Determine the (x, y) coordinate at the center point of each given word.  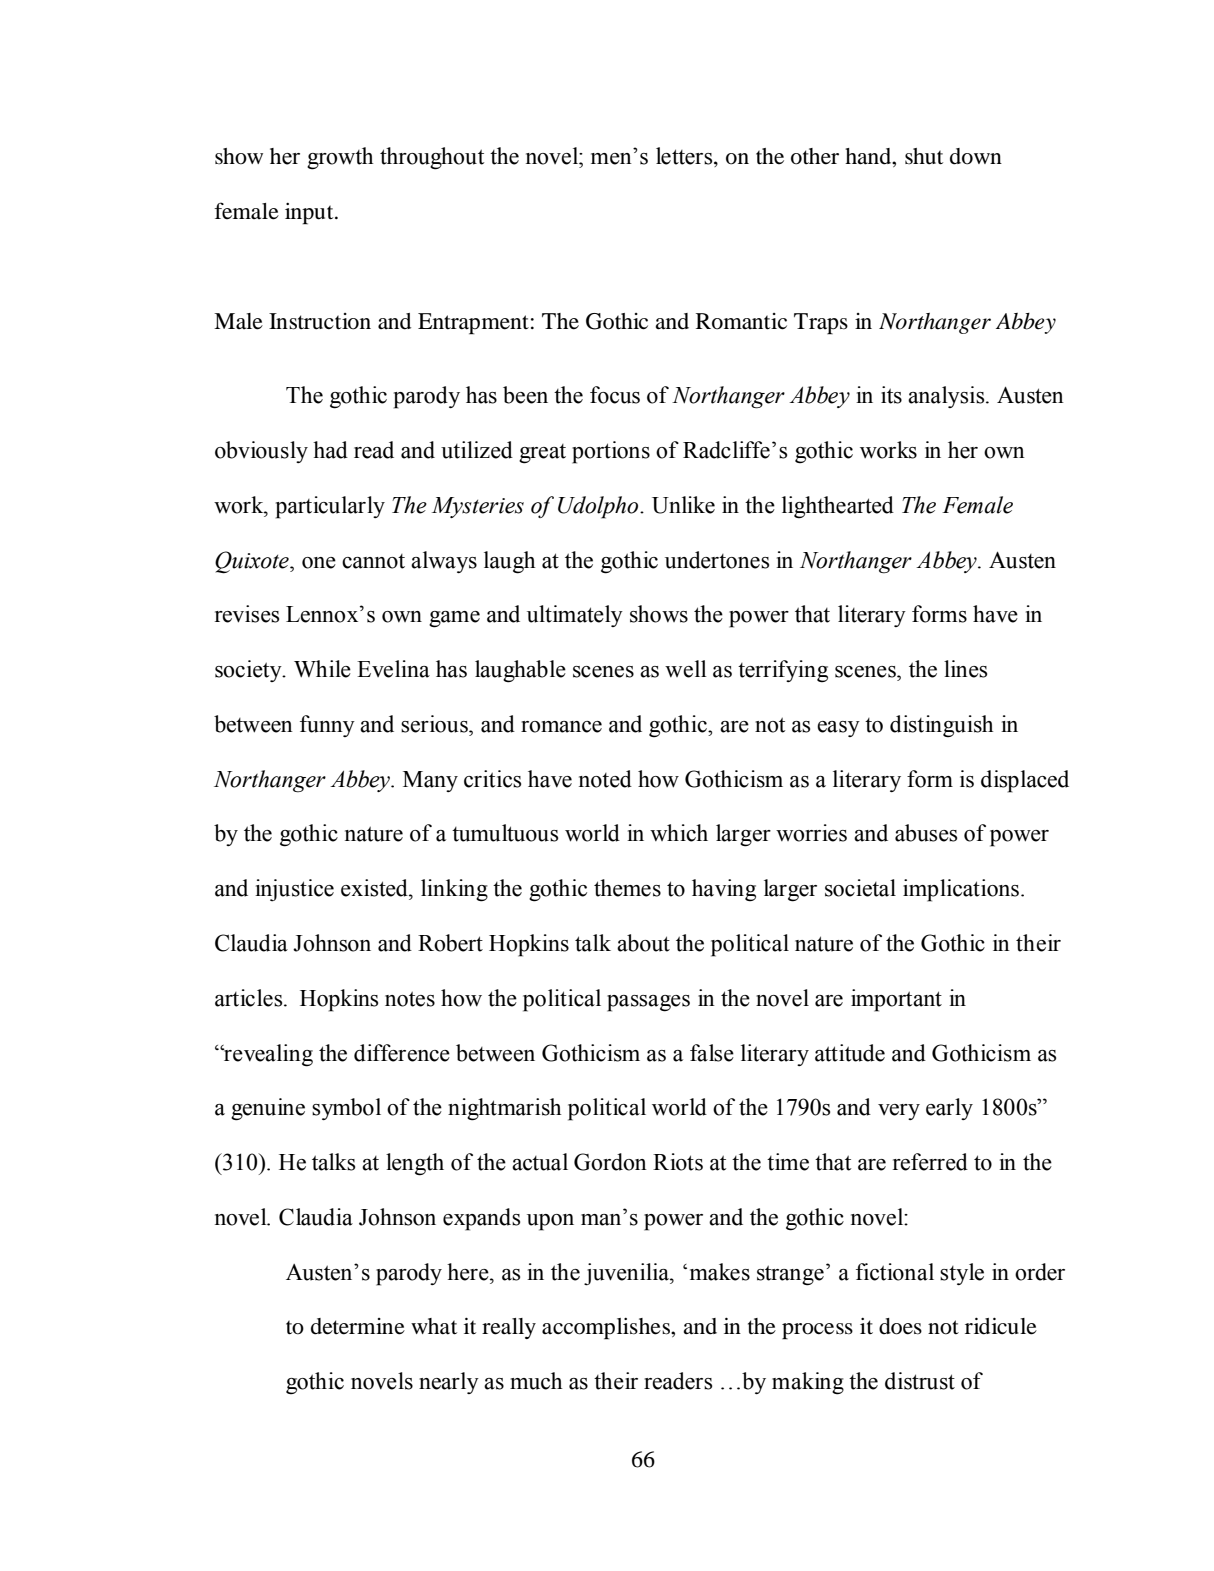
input (310, 214)
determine (358, 1326)
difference (402, 1053)
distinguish (941, 726)
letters (685, 157)
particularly (330, 507)
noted (605, 779)
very (899, 1112)
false (712, 1053)
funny (327, 726)
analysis (947, 397)
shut (924, 156)
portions (611, 452)
